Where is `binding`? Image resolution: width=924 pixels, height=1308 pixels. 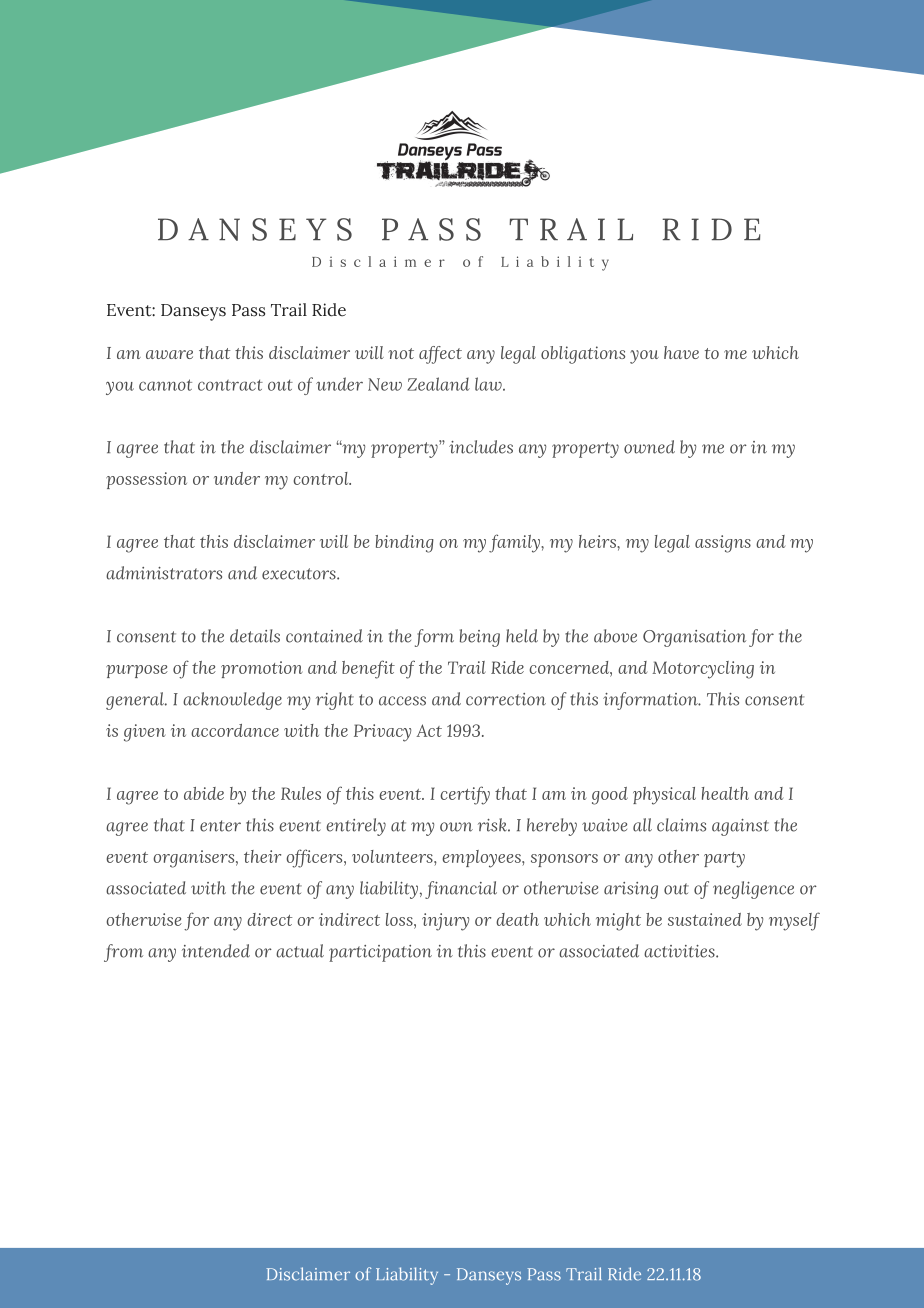
binding is located at coordinates (404, 544).
